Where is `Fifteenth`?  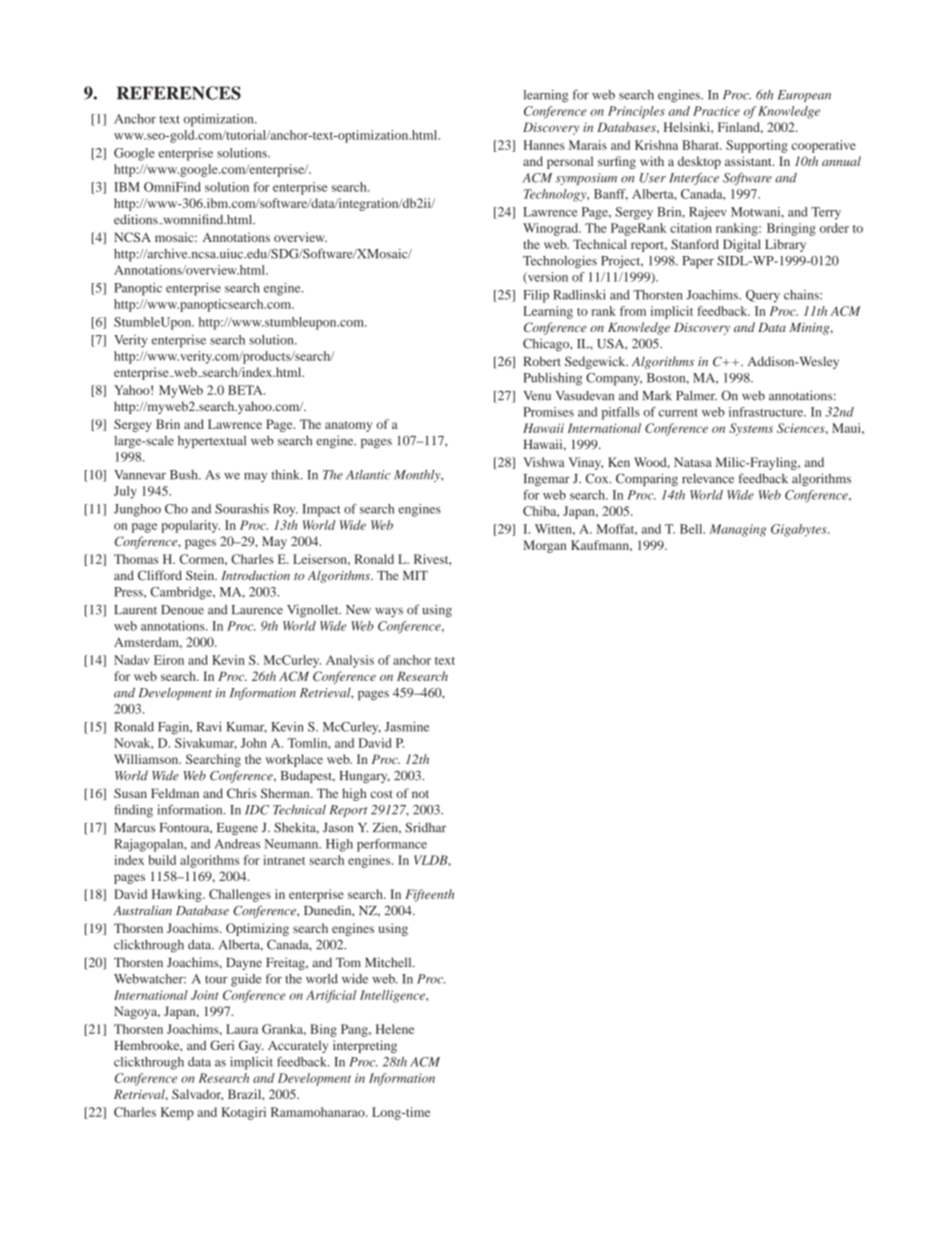 Fifteenth is located at coordinates (429, 895).
